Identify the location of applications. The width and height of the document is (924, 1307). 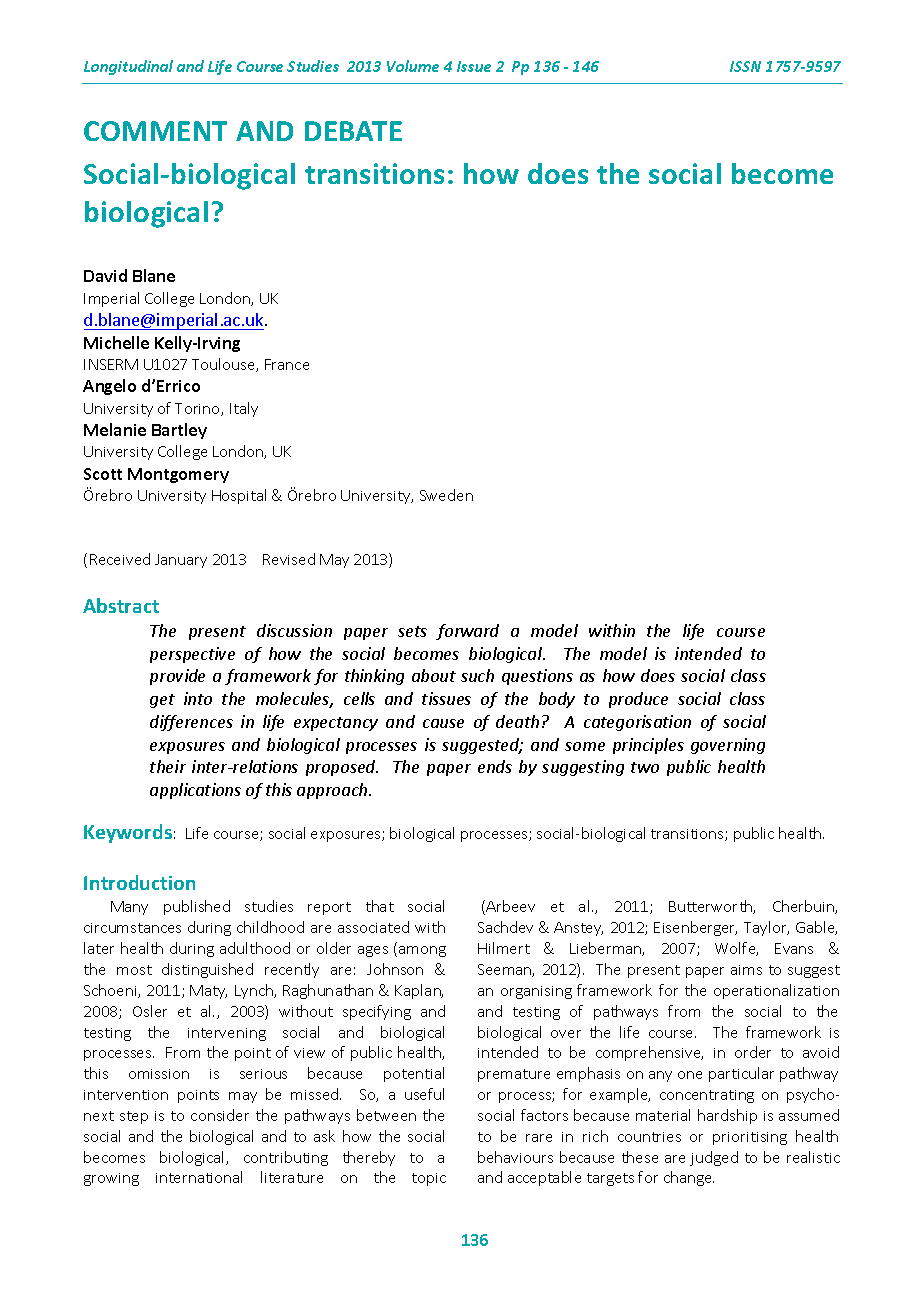
(195, 791).
